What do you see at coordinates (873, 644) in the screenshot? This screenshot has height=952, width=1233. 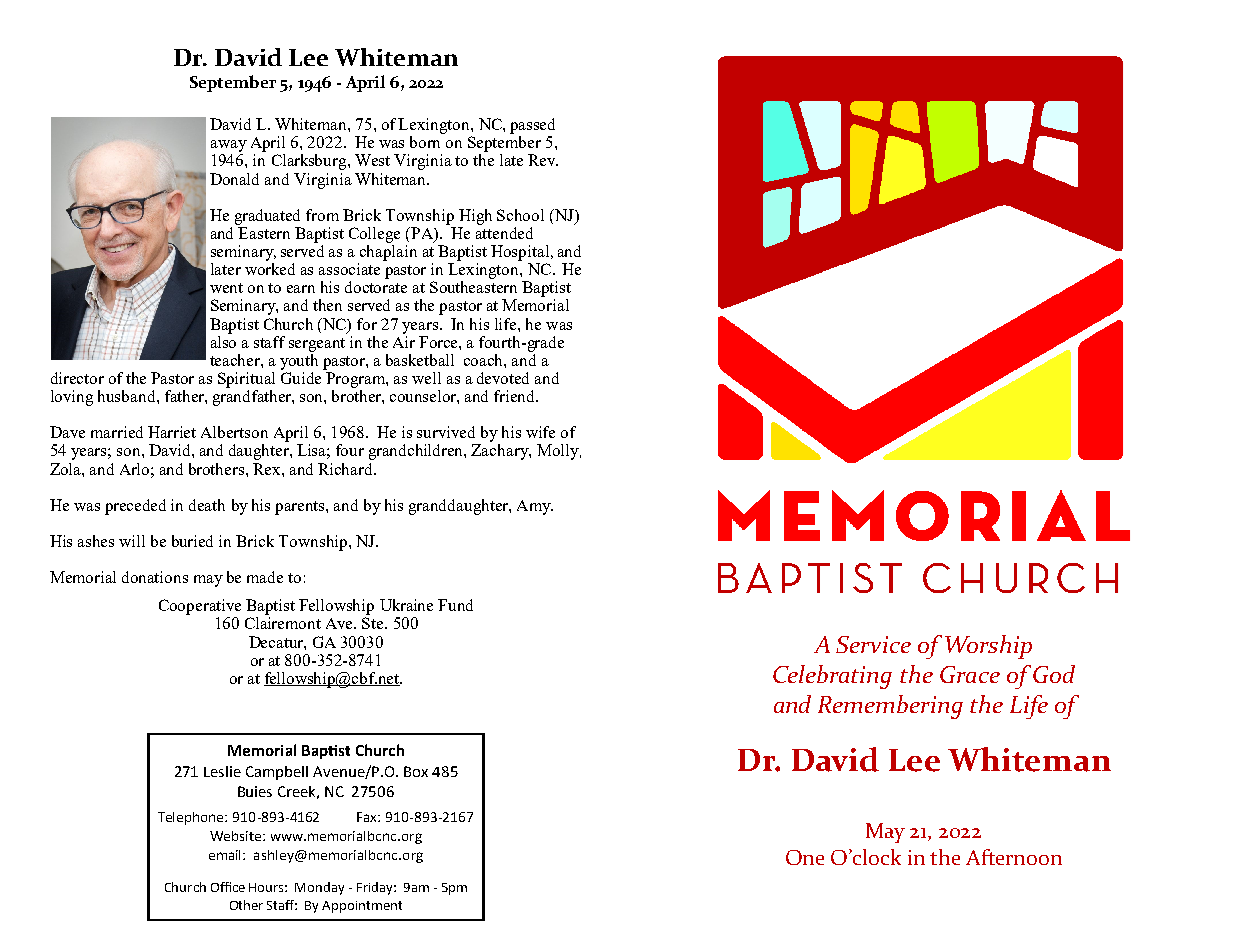 I see `Service` at bounding box center [873, 644].
